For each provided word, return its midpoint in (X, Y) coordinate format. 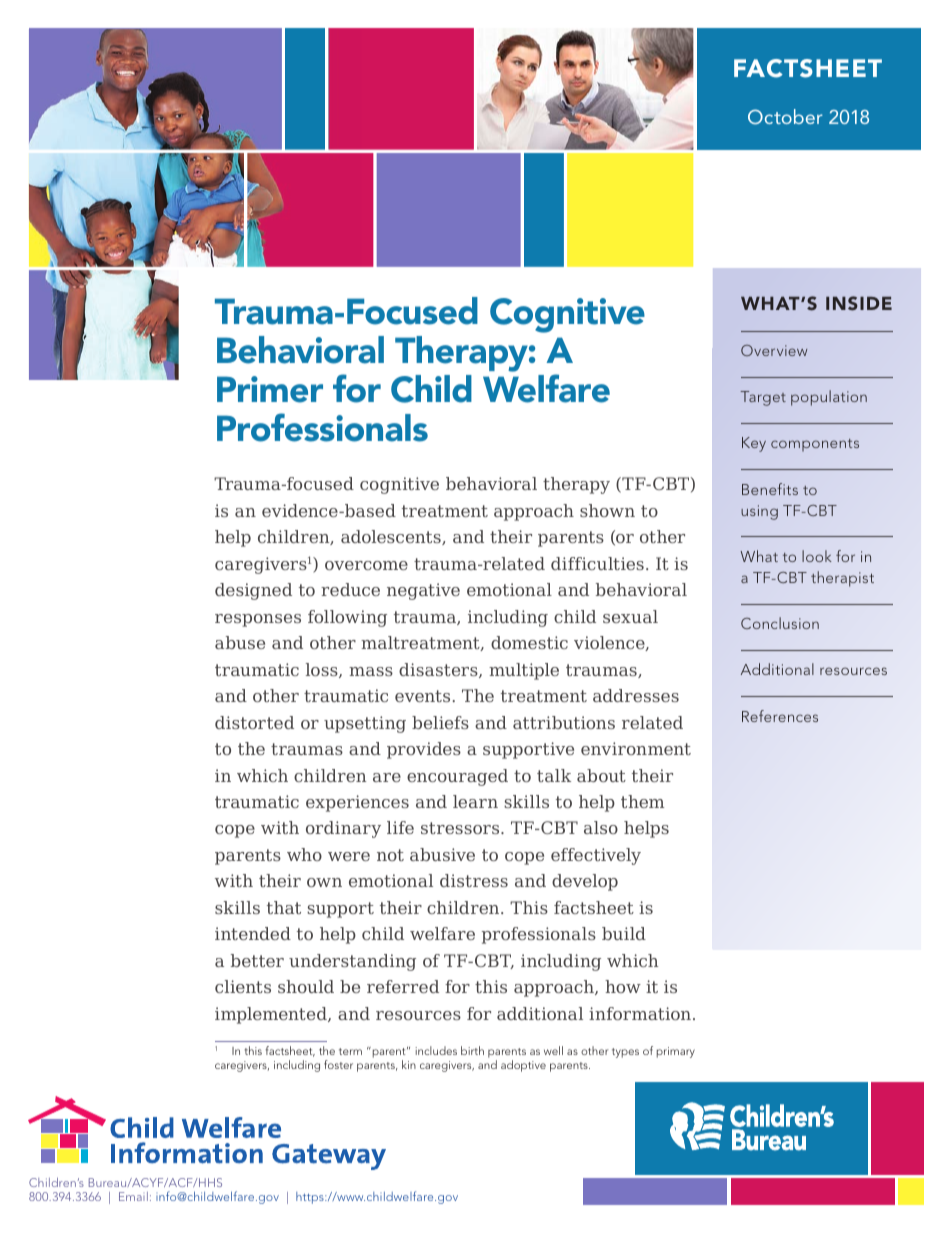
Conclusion (780, 623)
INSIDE (859, 303)
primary (676, 1052)
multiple (524, 671)
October (785, 117)
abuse (240, 642)
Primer (270, 389)
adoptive (523, 1066)
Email (133, 1196)
